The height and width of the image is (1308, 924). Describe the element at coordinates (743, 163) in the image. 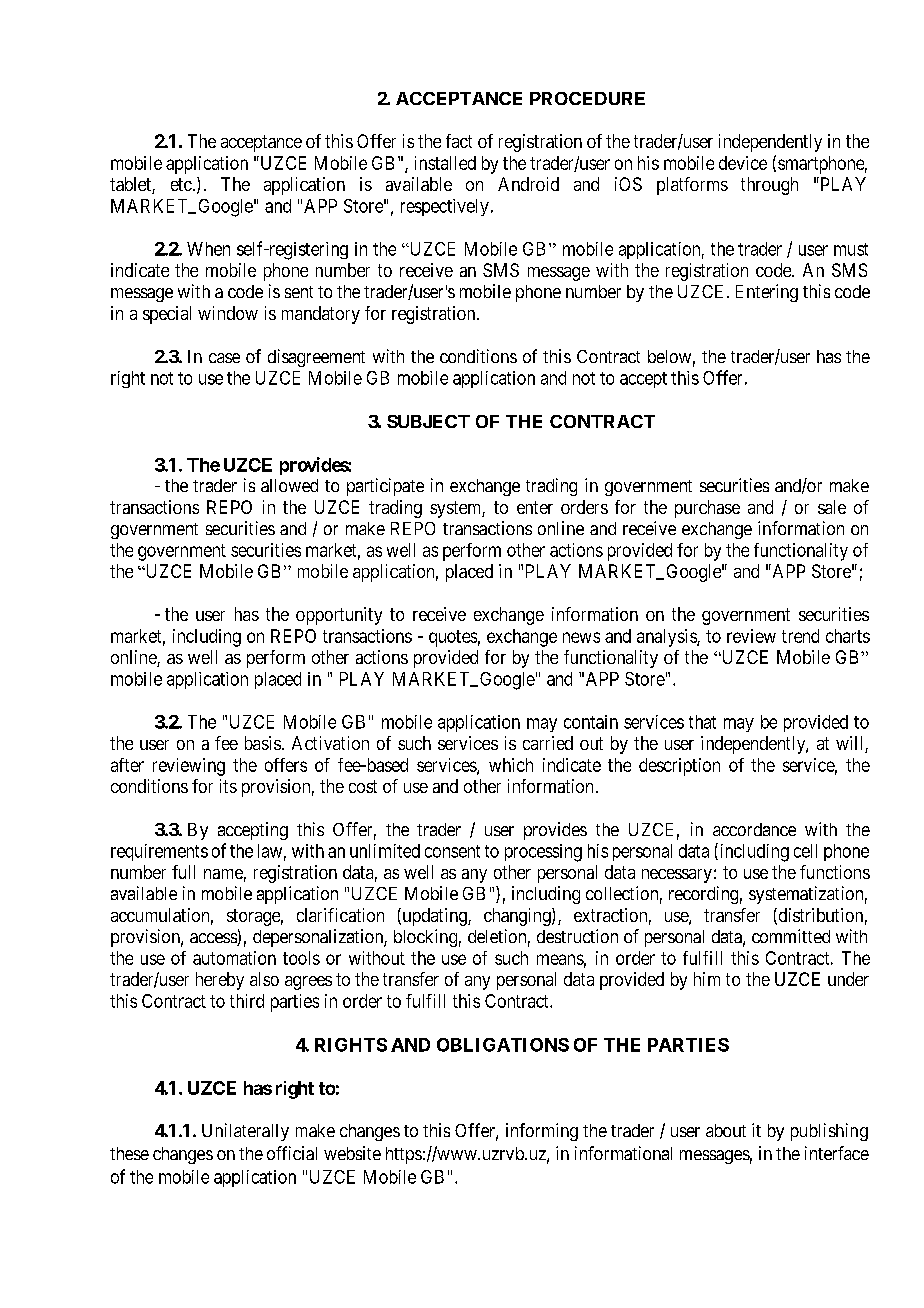

I see `device` at that location.
